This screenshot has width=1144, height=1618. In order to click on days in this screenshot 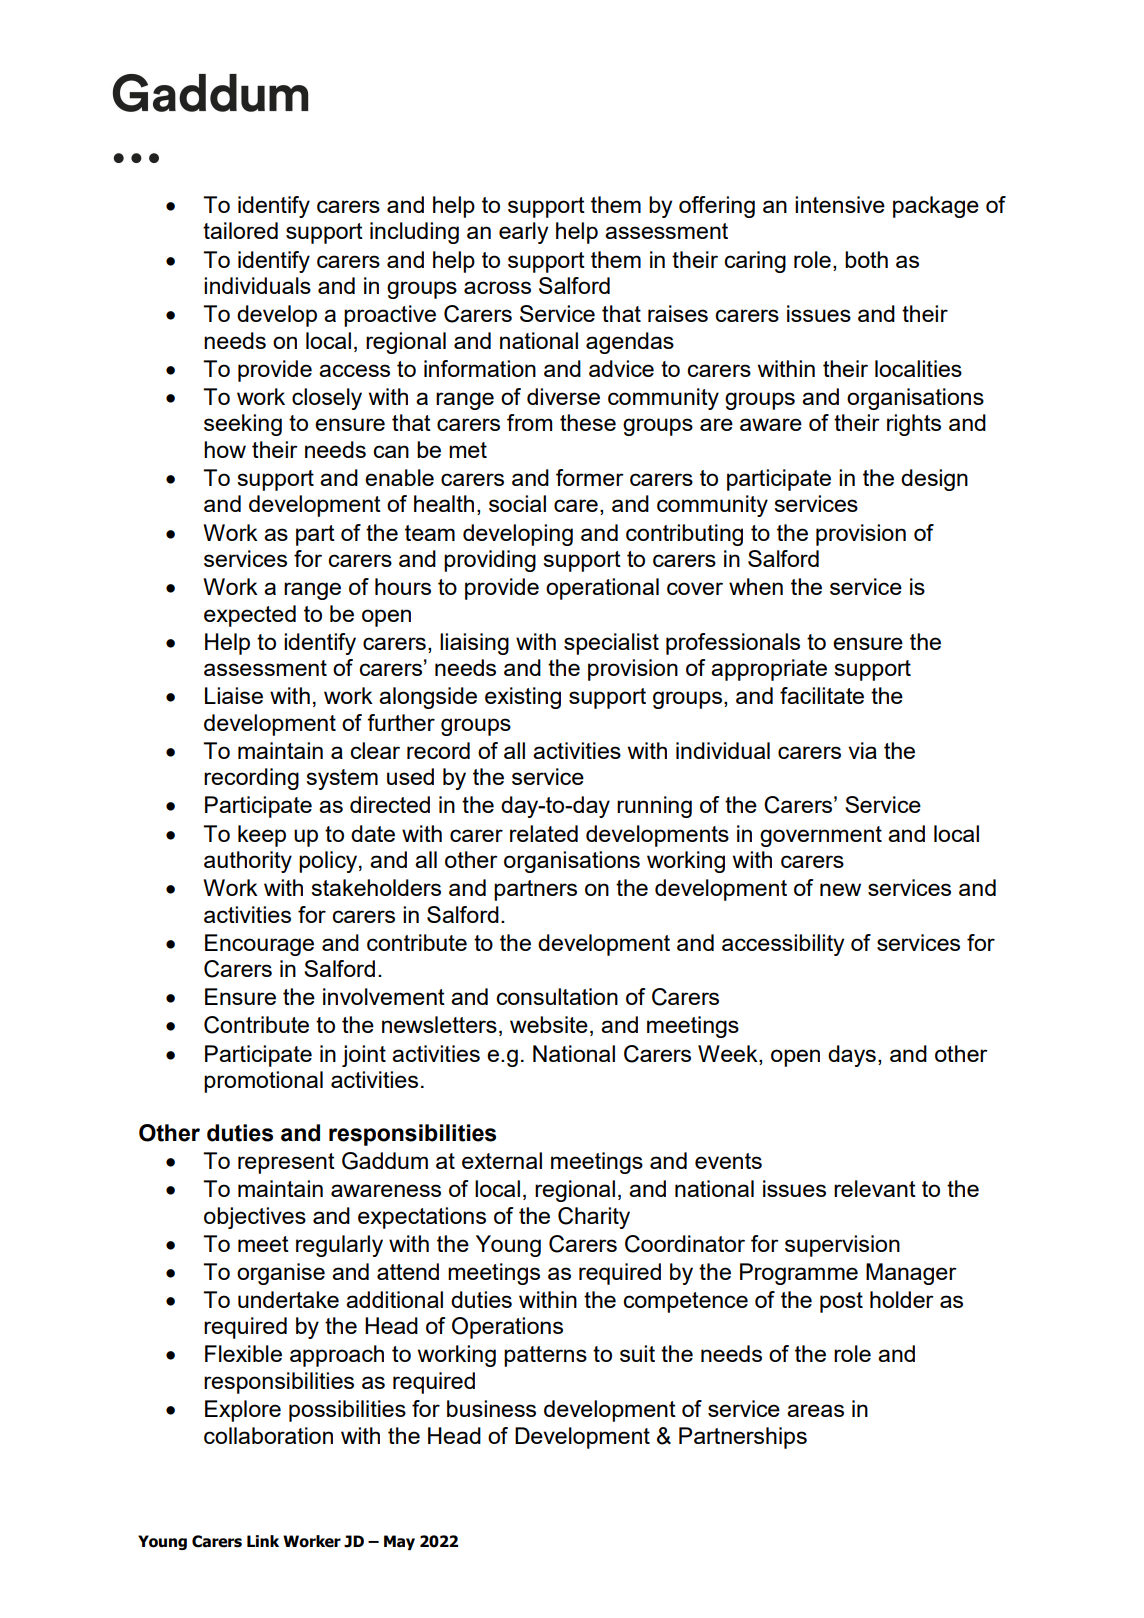, I will do `click(852, 1056)`.
